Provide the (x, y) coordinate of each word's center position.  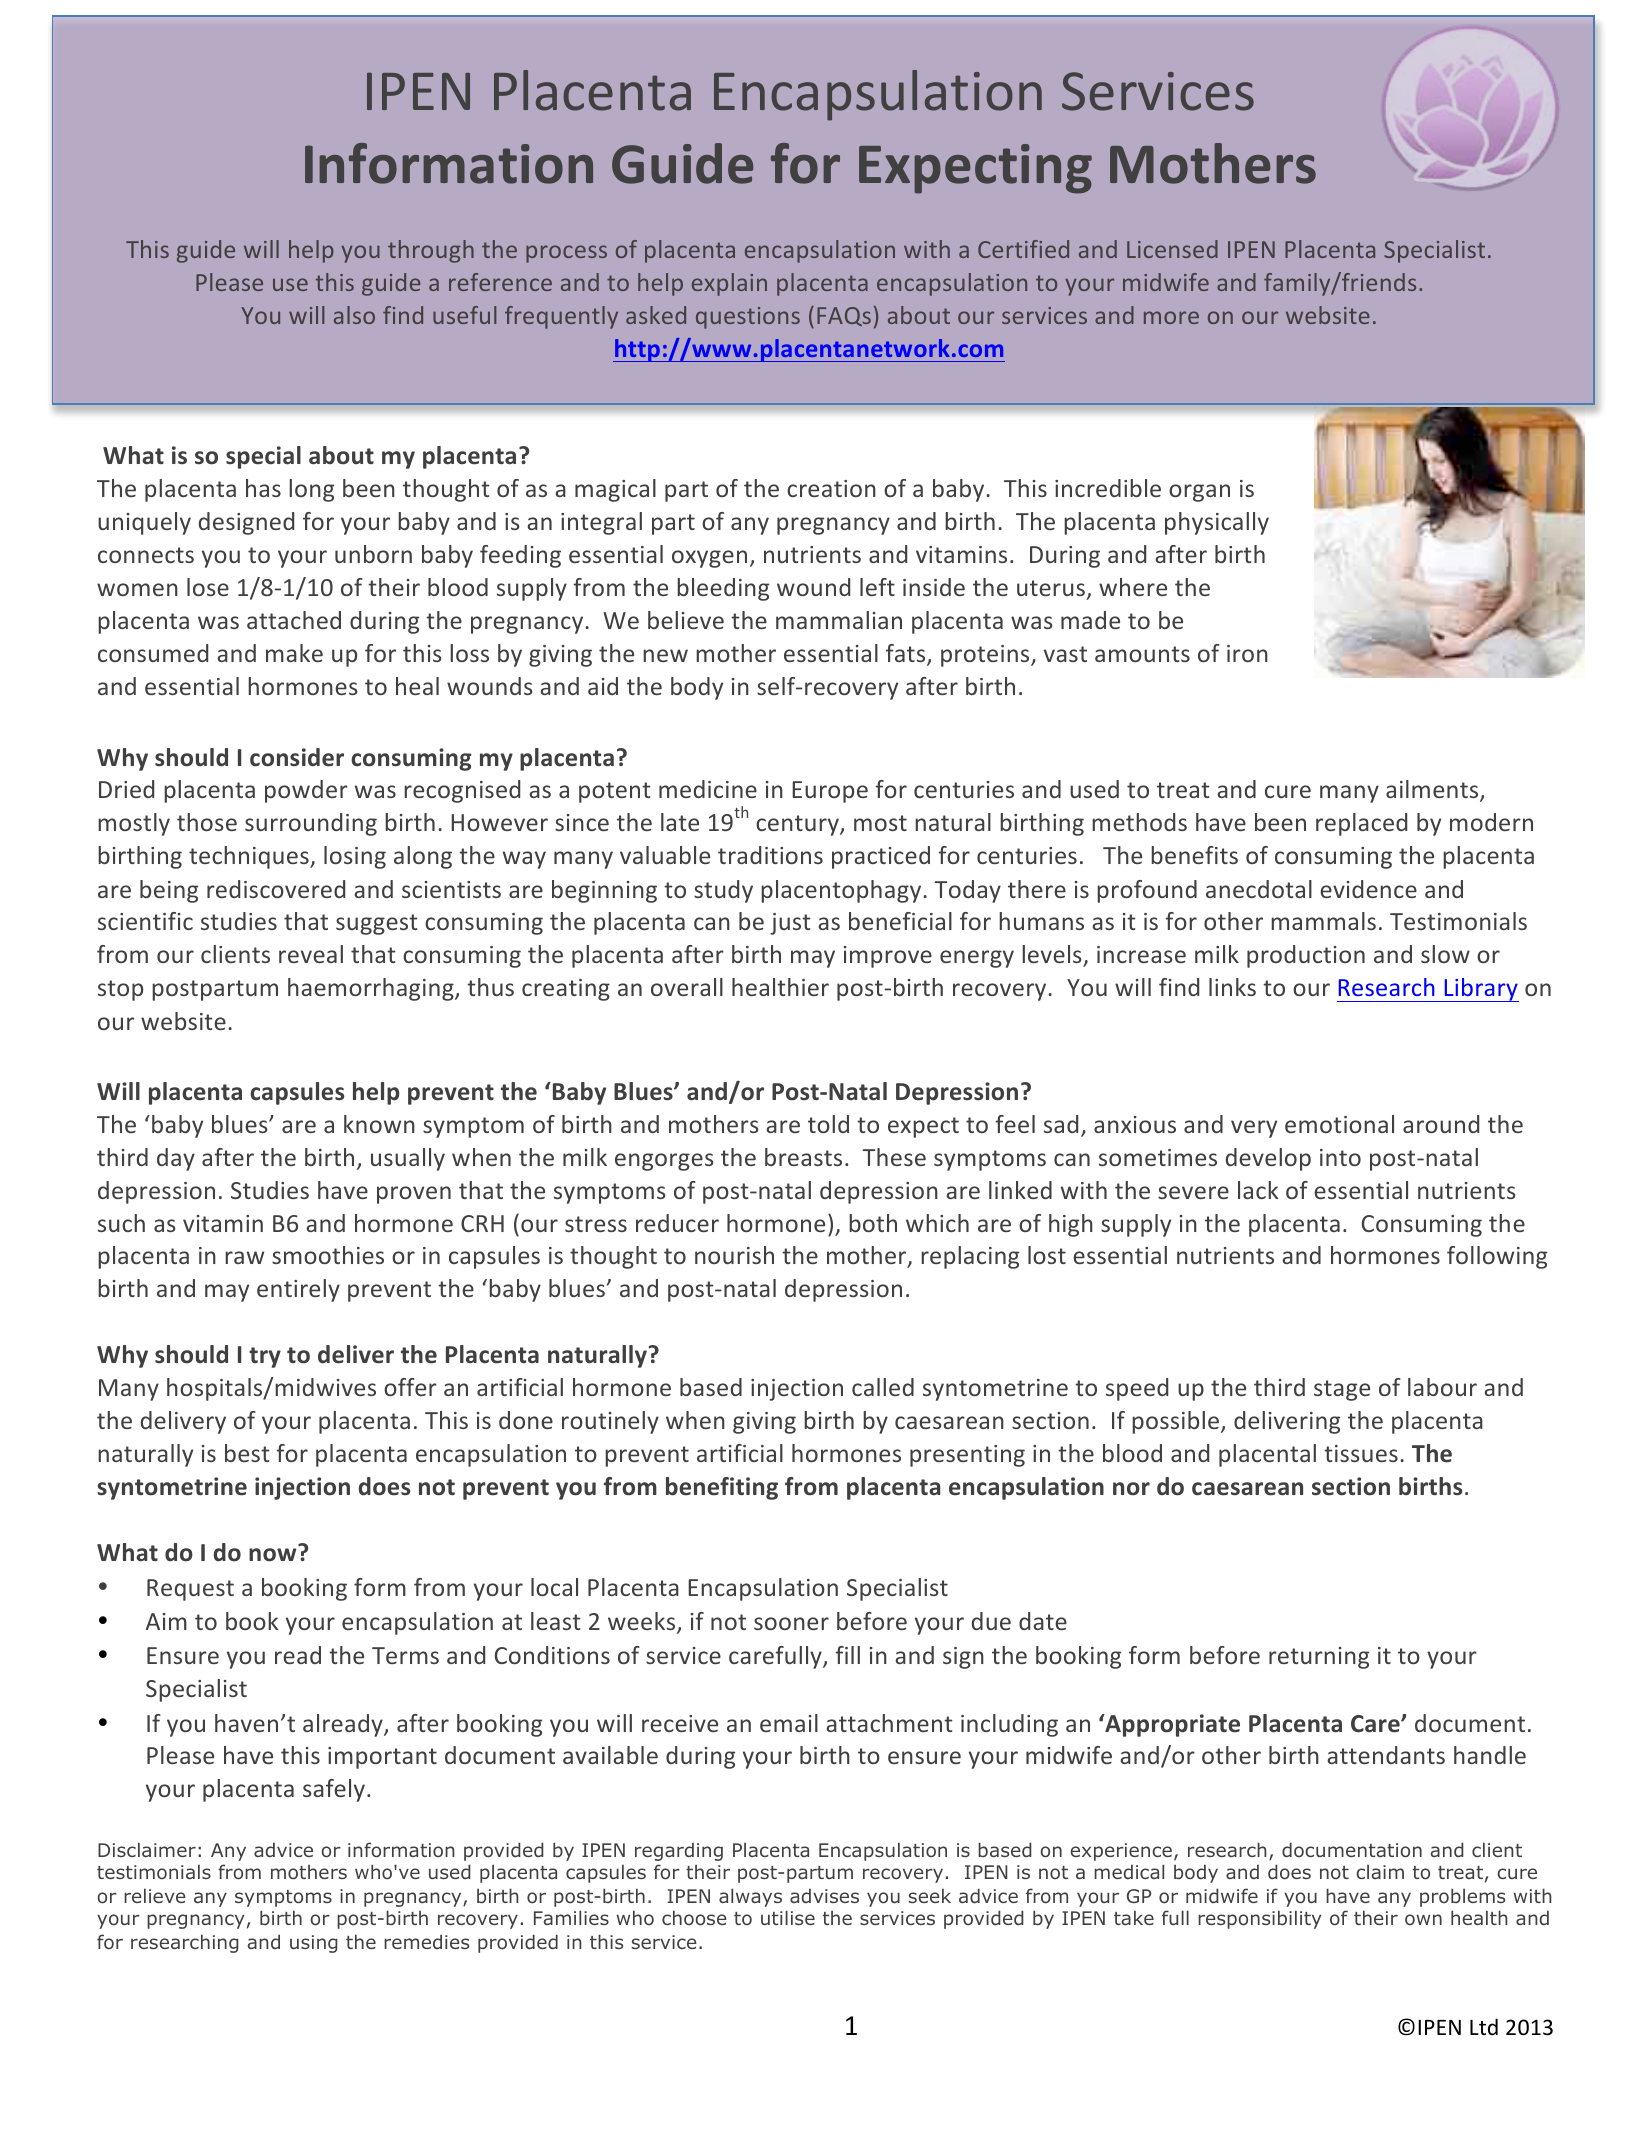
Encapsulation (883, 1851)
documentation (1352, 1850)
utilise (788, 1917)
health (1479, 1917)
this (606, 1941)
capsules (606, 1873)
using (314, 1944)
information (401, 1850)
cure (1517, 1873)
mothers (309, 1872)
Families (571, 1917)
